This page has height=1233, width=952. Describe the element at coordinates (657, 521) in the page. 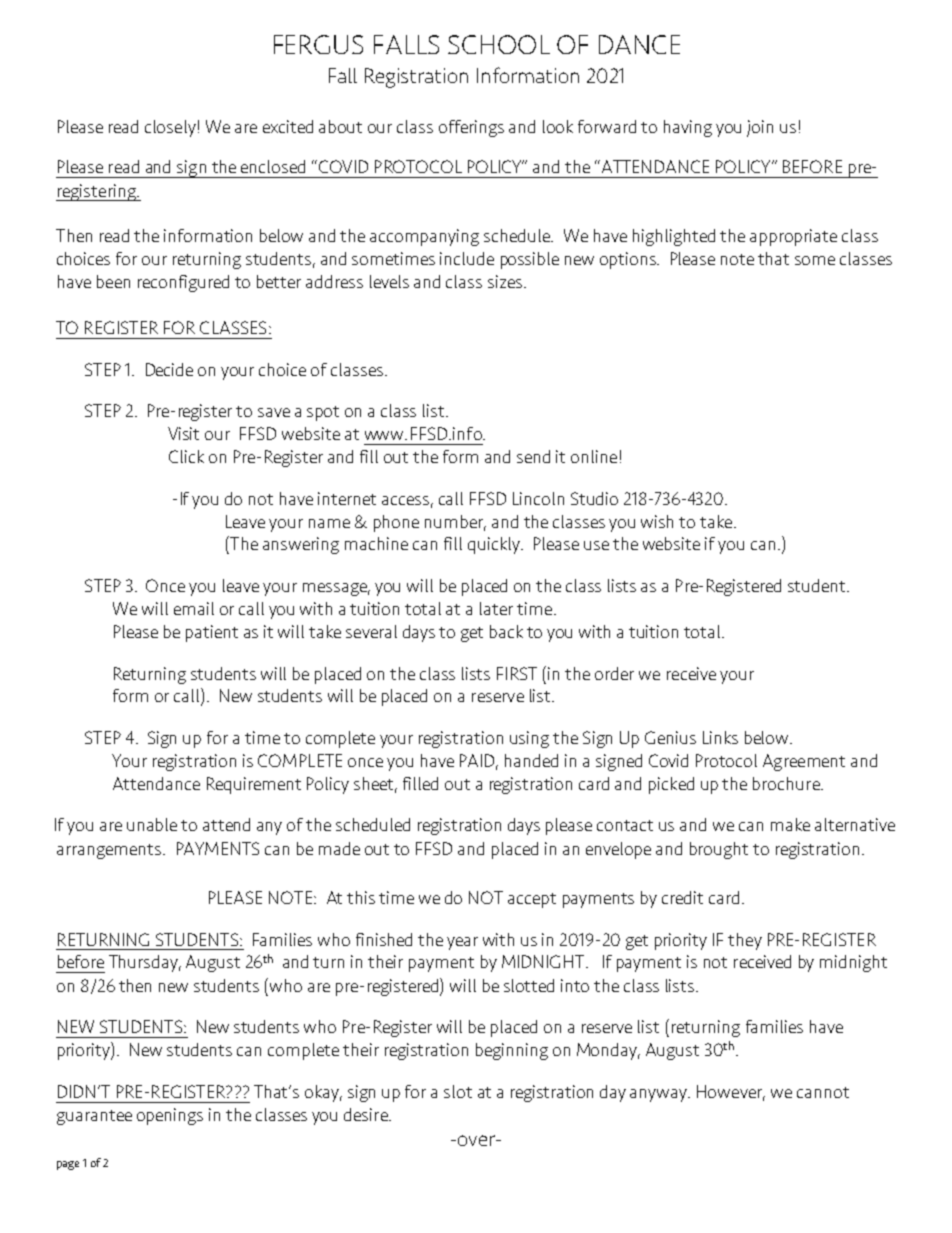

I see `wish` at that location.
